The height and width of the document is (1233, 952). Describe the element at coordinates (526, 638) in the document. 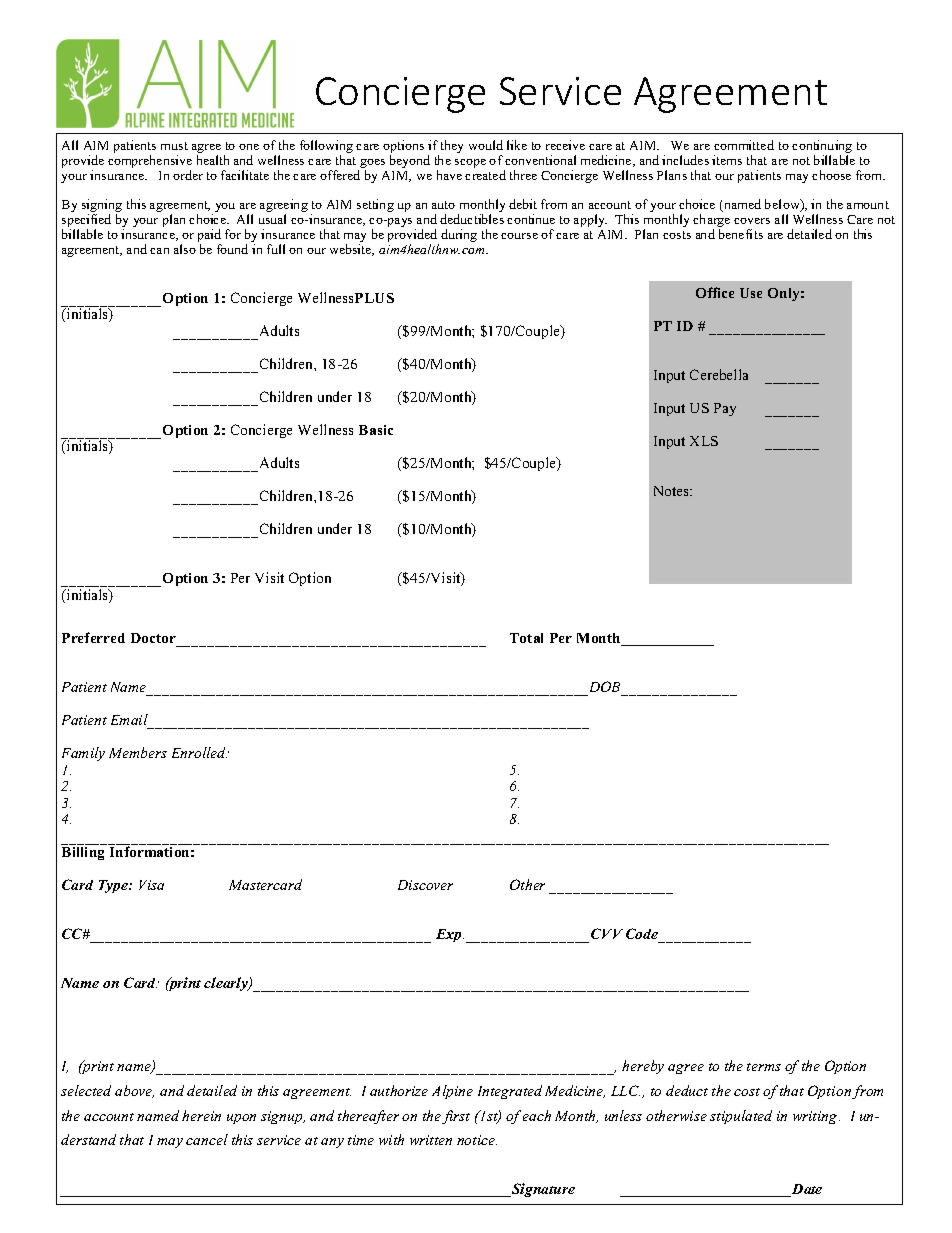

I see `Total` at that location.
